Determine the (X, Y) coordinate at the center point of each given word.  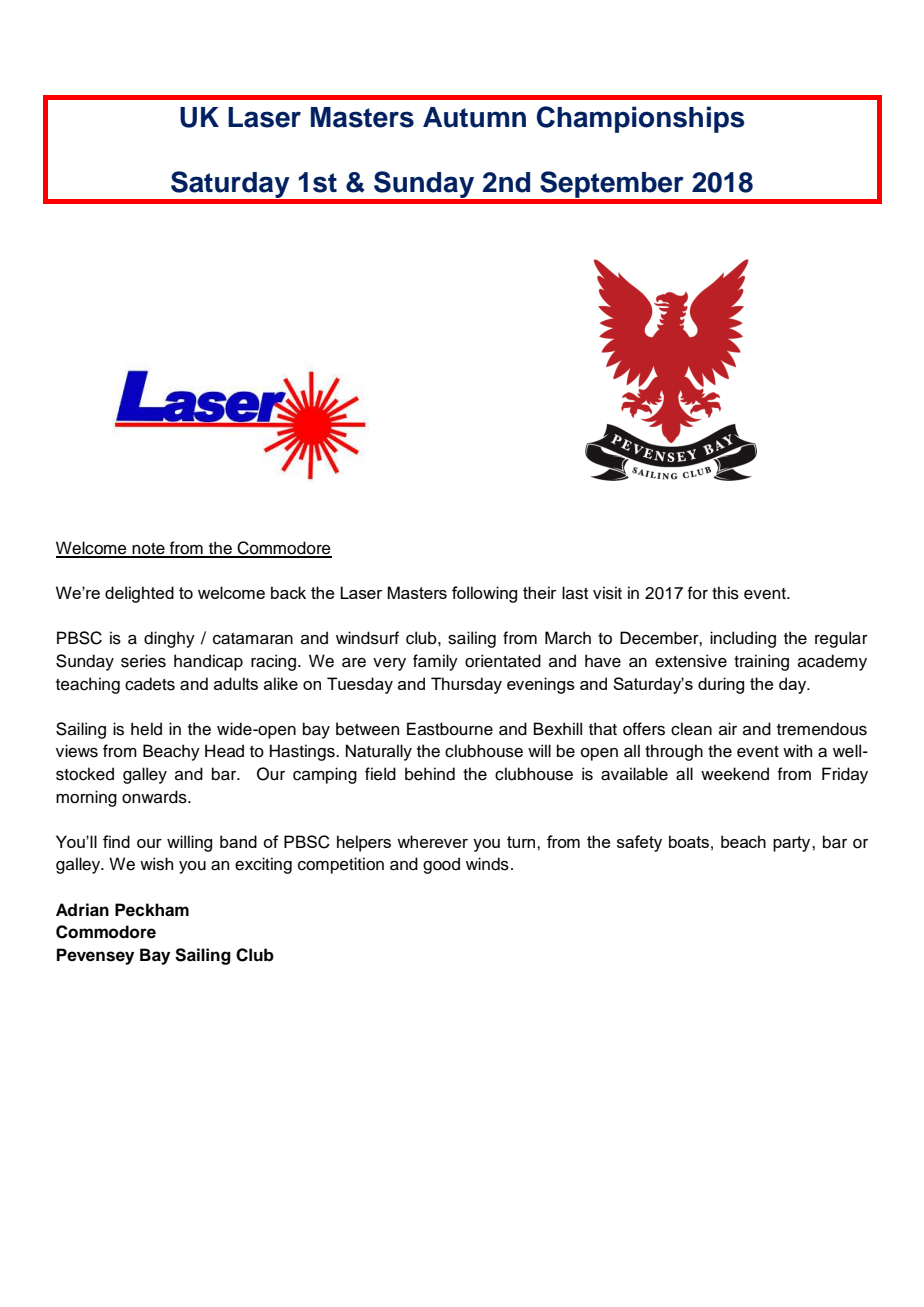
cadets (150, 684)
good (441, 865)
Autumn (474, 117)
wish (156, 864)
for (698, 593)
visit (607, 593)
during (721, 685)
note (148, 550)
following (484, 594)
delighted (139, 594)
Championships (641, 119)
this (725, 593)
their (539, 592)
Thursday (466, 685)
